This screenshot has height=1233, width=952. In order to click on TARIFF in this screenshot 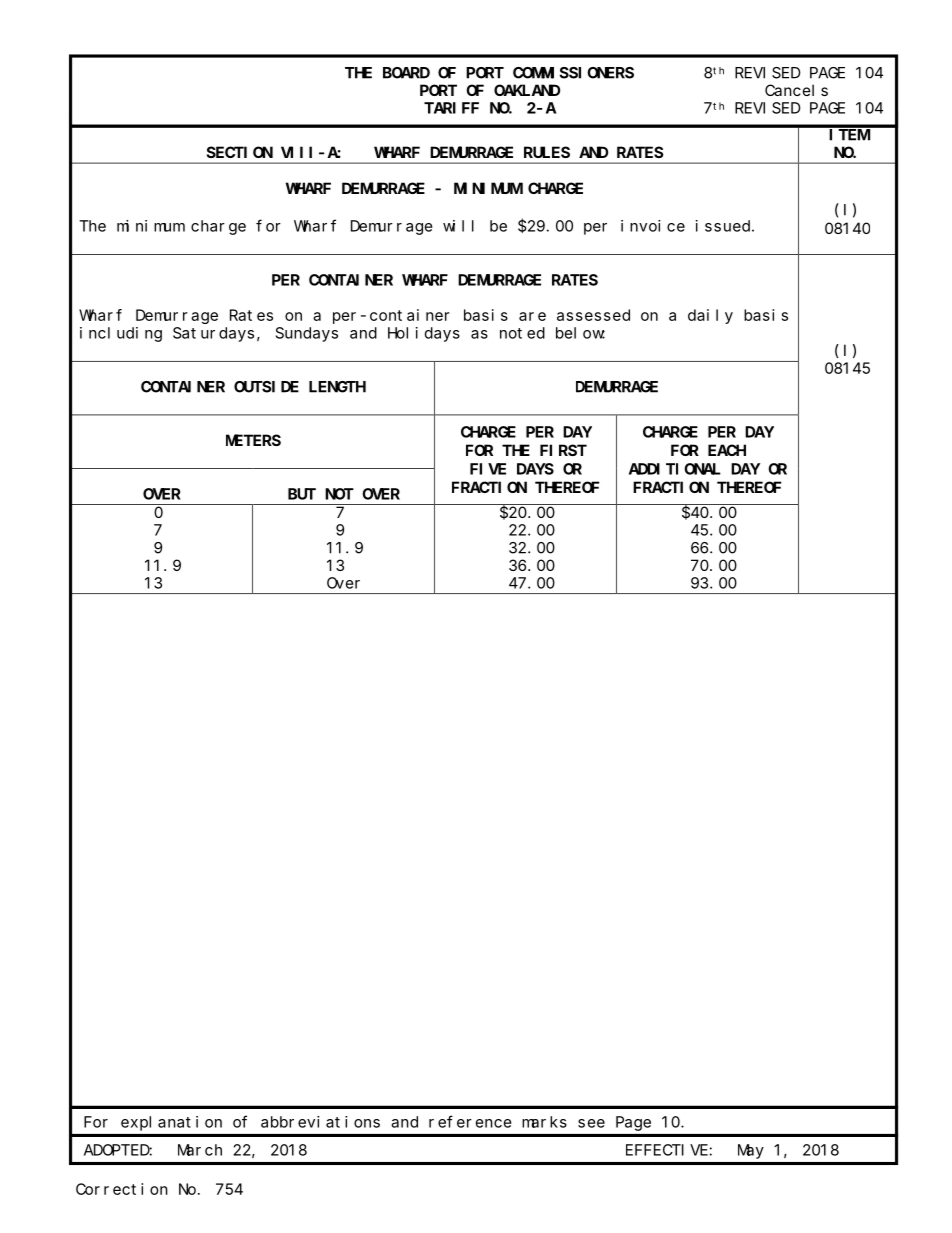, I will do `click(451, 108)`.
